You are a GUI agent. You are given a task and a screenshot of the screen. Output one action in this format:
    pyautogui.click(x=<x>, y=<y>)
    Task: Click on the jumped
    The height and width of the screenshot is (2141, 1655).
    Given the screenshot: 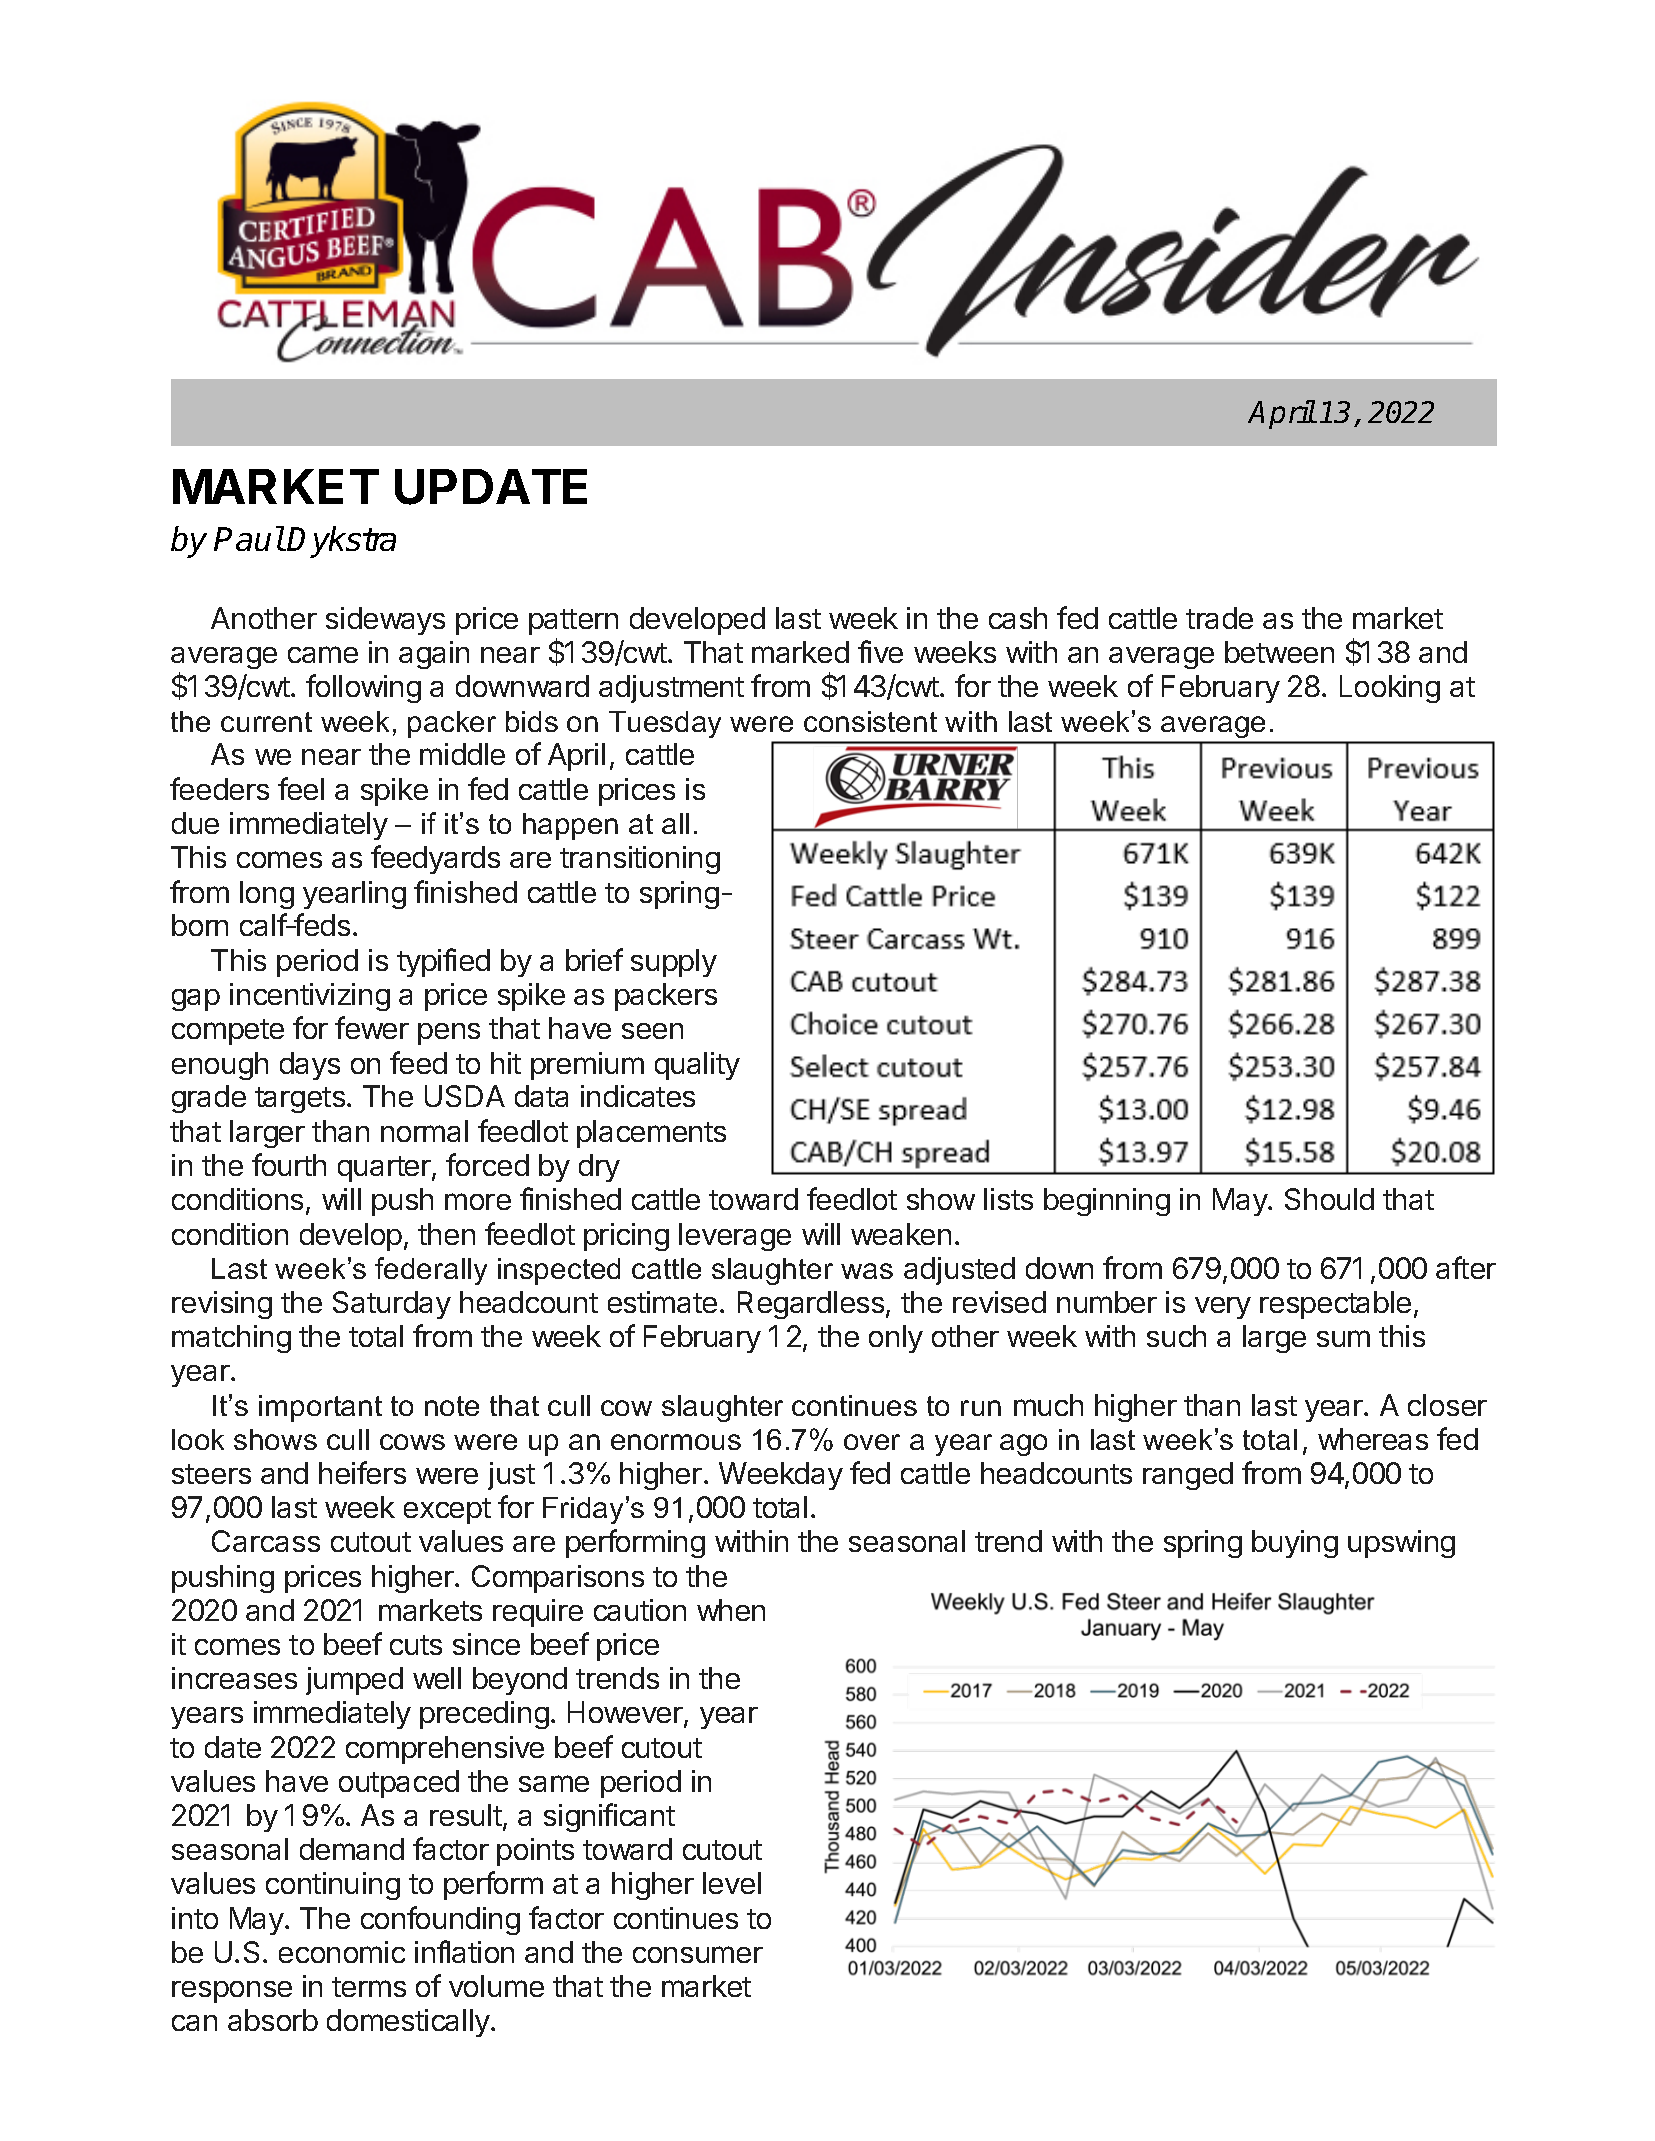 What is the action you would take?
    pyautogui.click(x=354, y=1681)
